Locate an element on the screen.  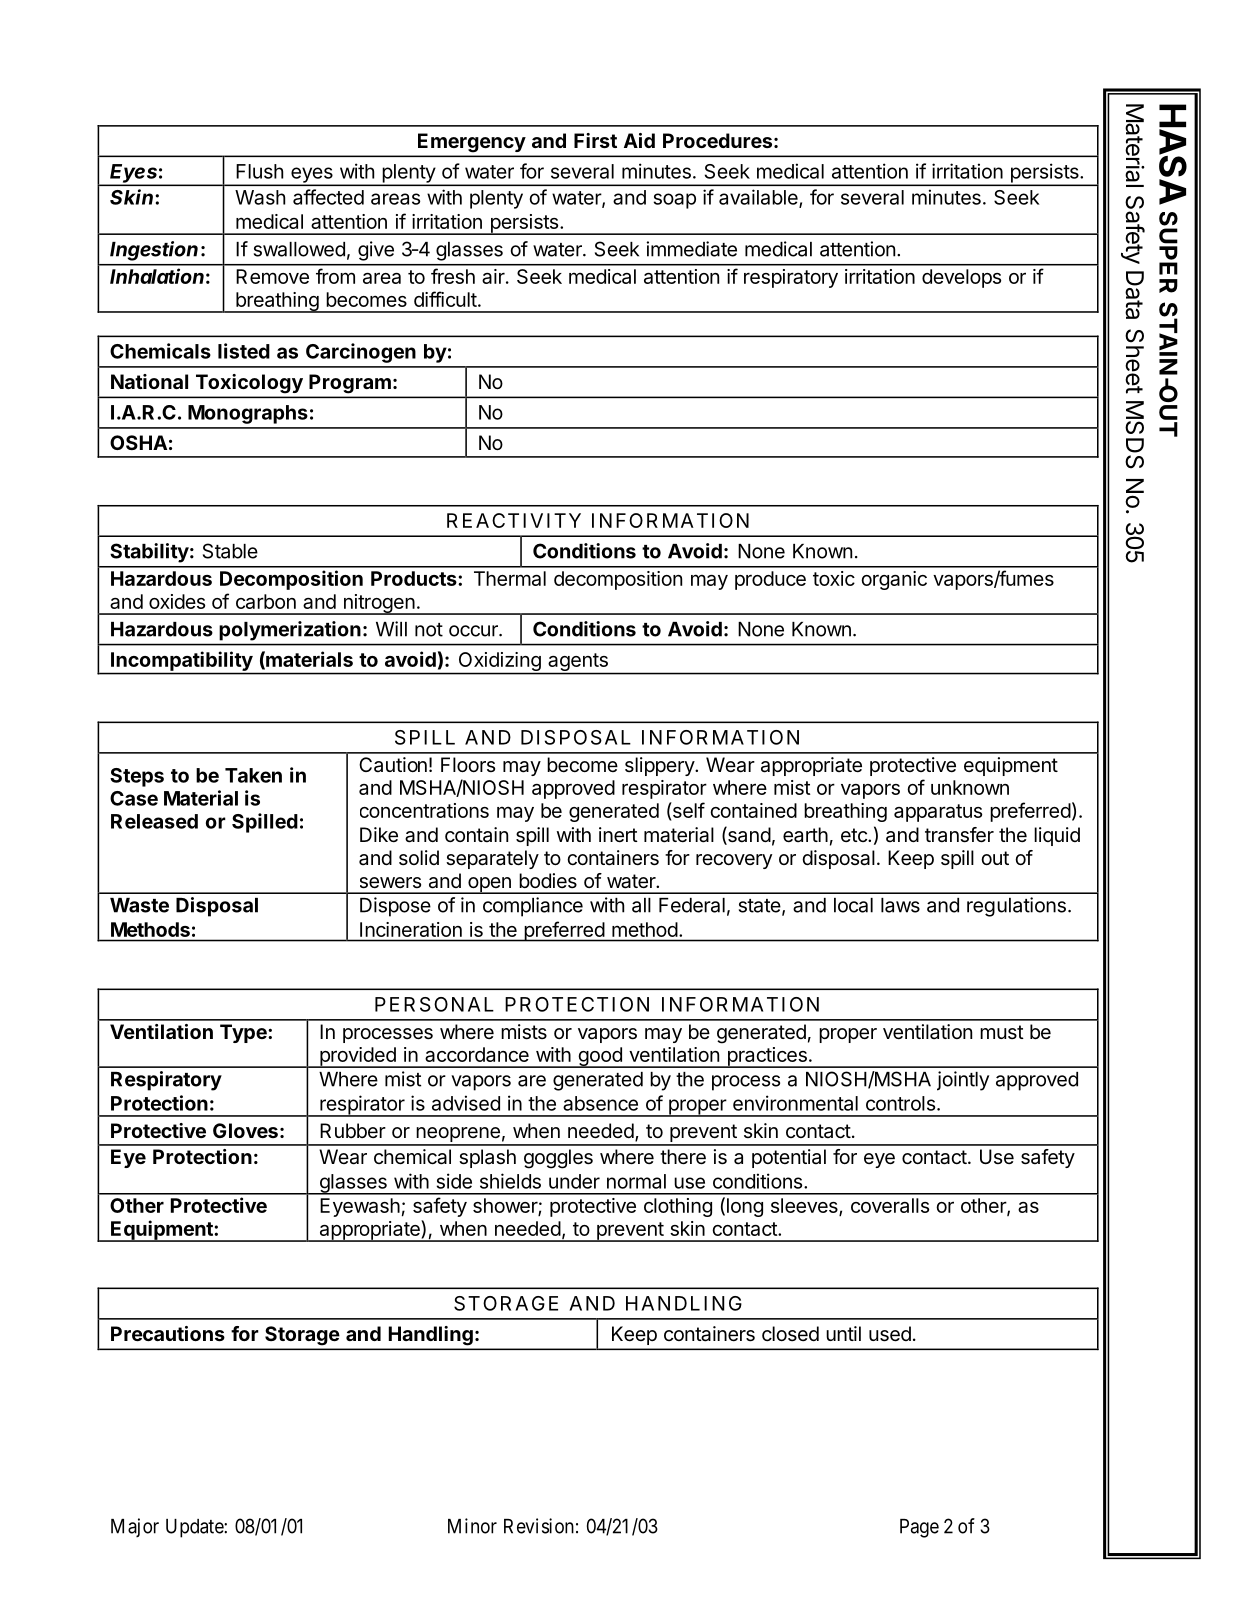
First is located at coordinates (595, 140).
